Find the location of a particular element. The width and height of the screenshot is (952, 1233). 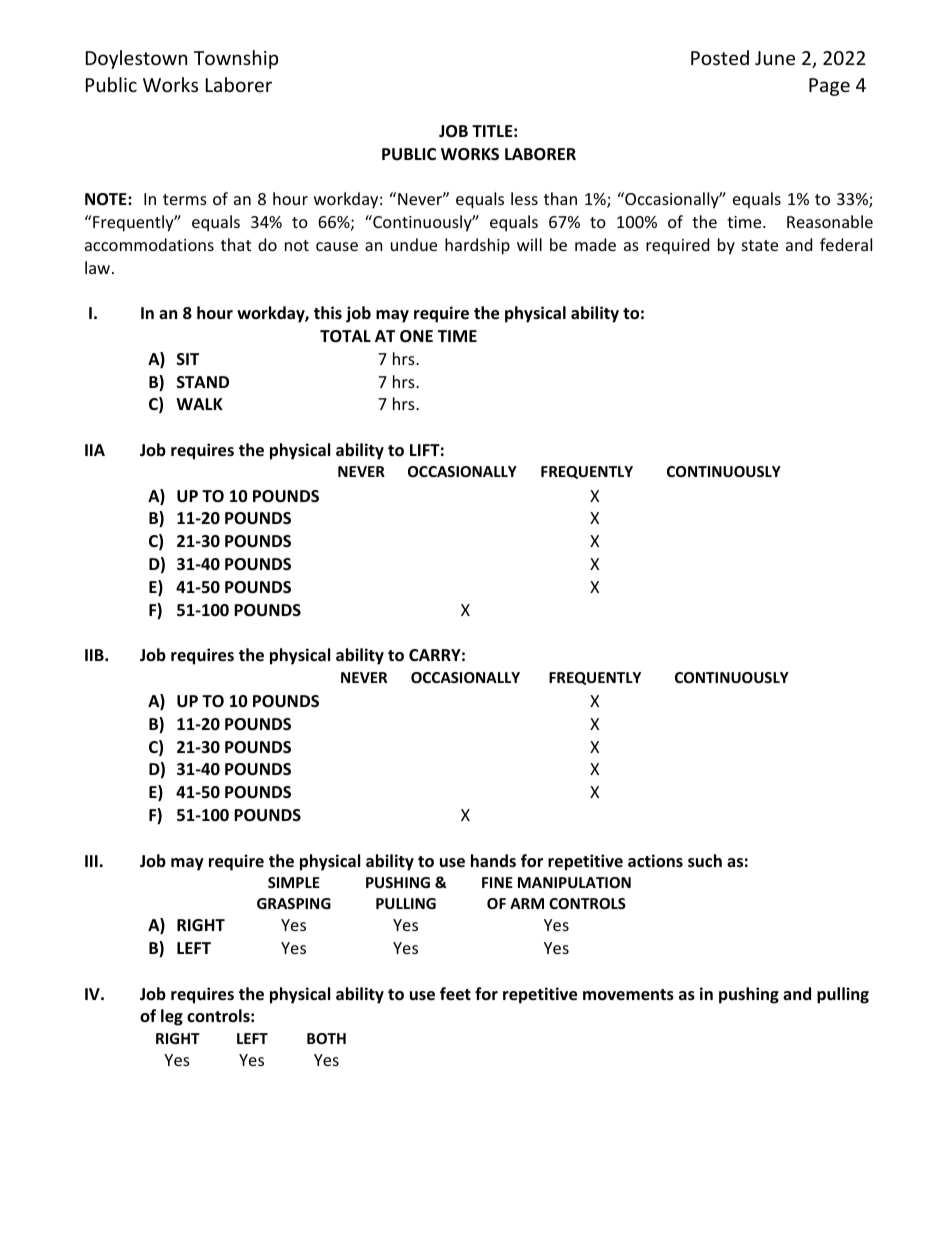

June is located at coordinates (775, 58).
